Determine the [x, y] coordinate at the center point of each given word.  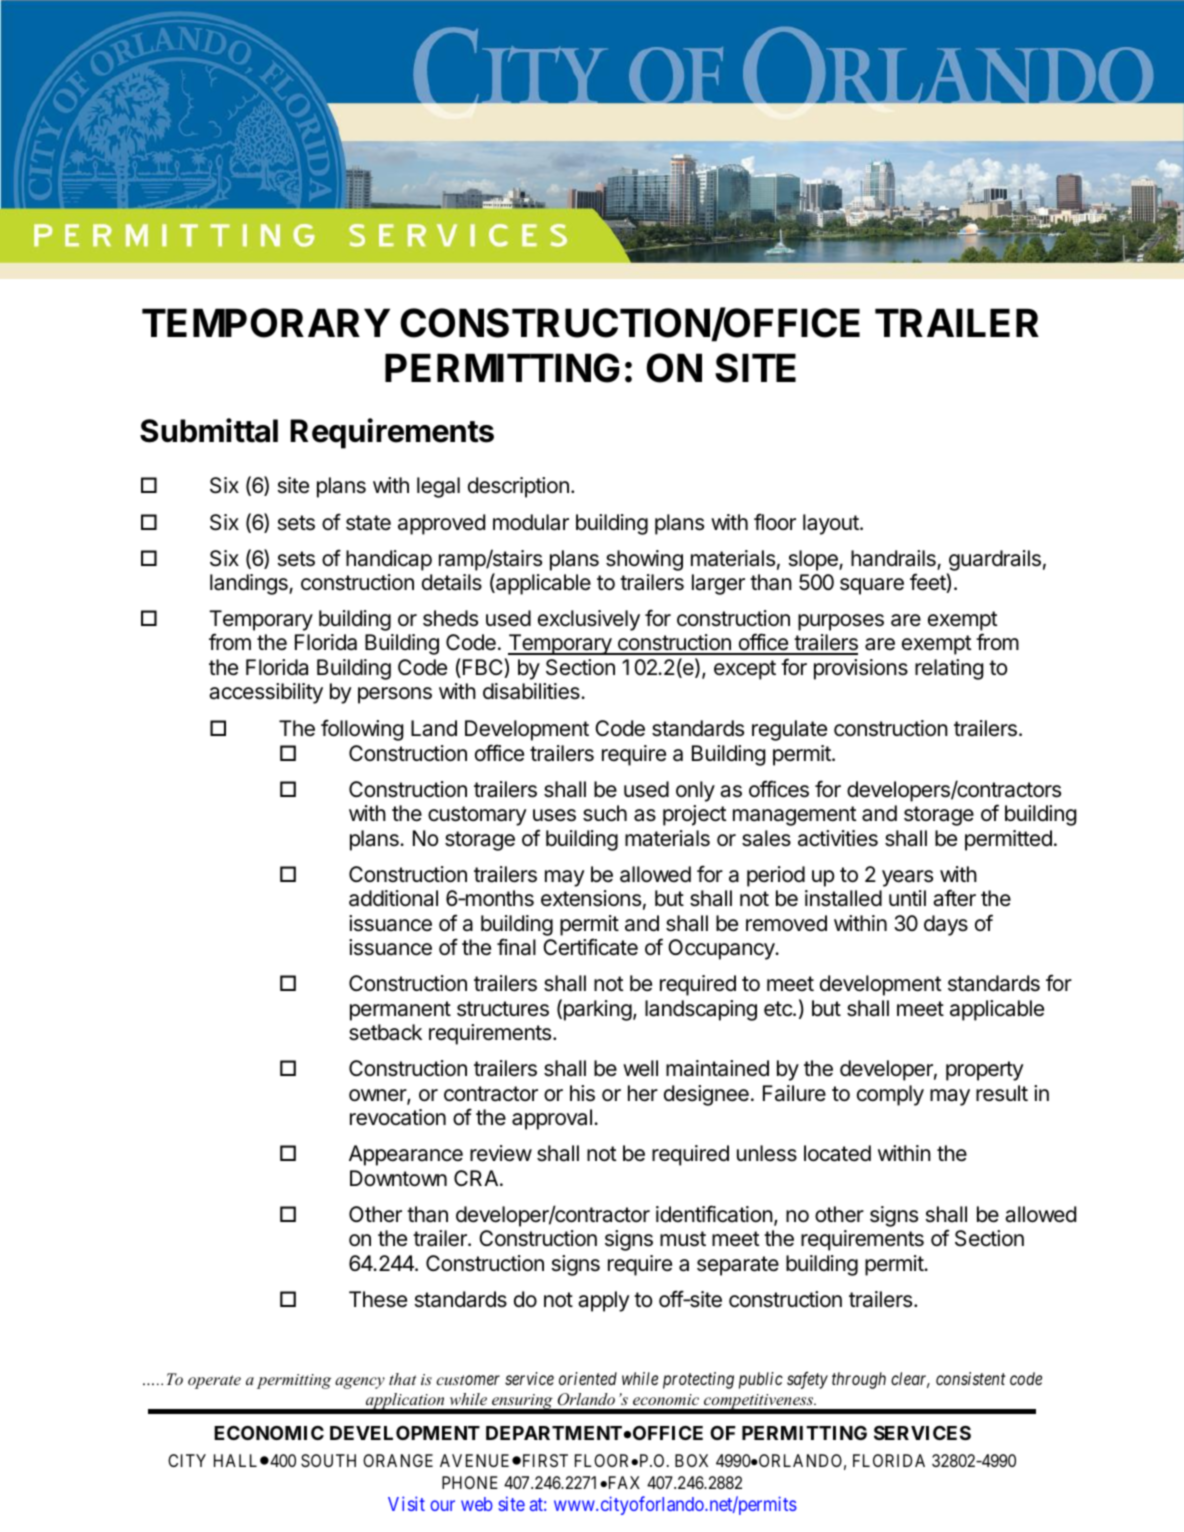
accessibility [266, 693]
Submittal [209, 430]
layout [831, 524]
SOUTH [328, 1460]
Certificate [590, 947]
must [683, 1239]
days [946, 925]
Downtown [398, 1178]
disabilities [532, 691]
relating [949, 669]
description [518, 487]
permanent [400, 1011]
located [837, 1153]
